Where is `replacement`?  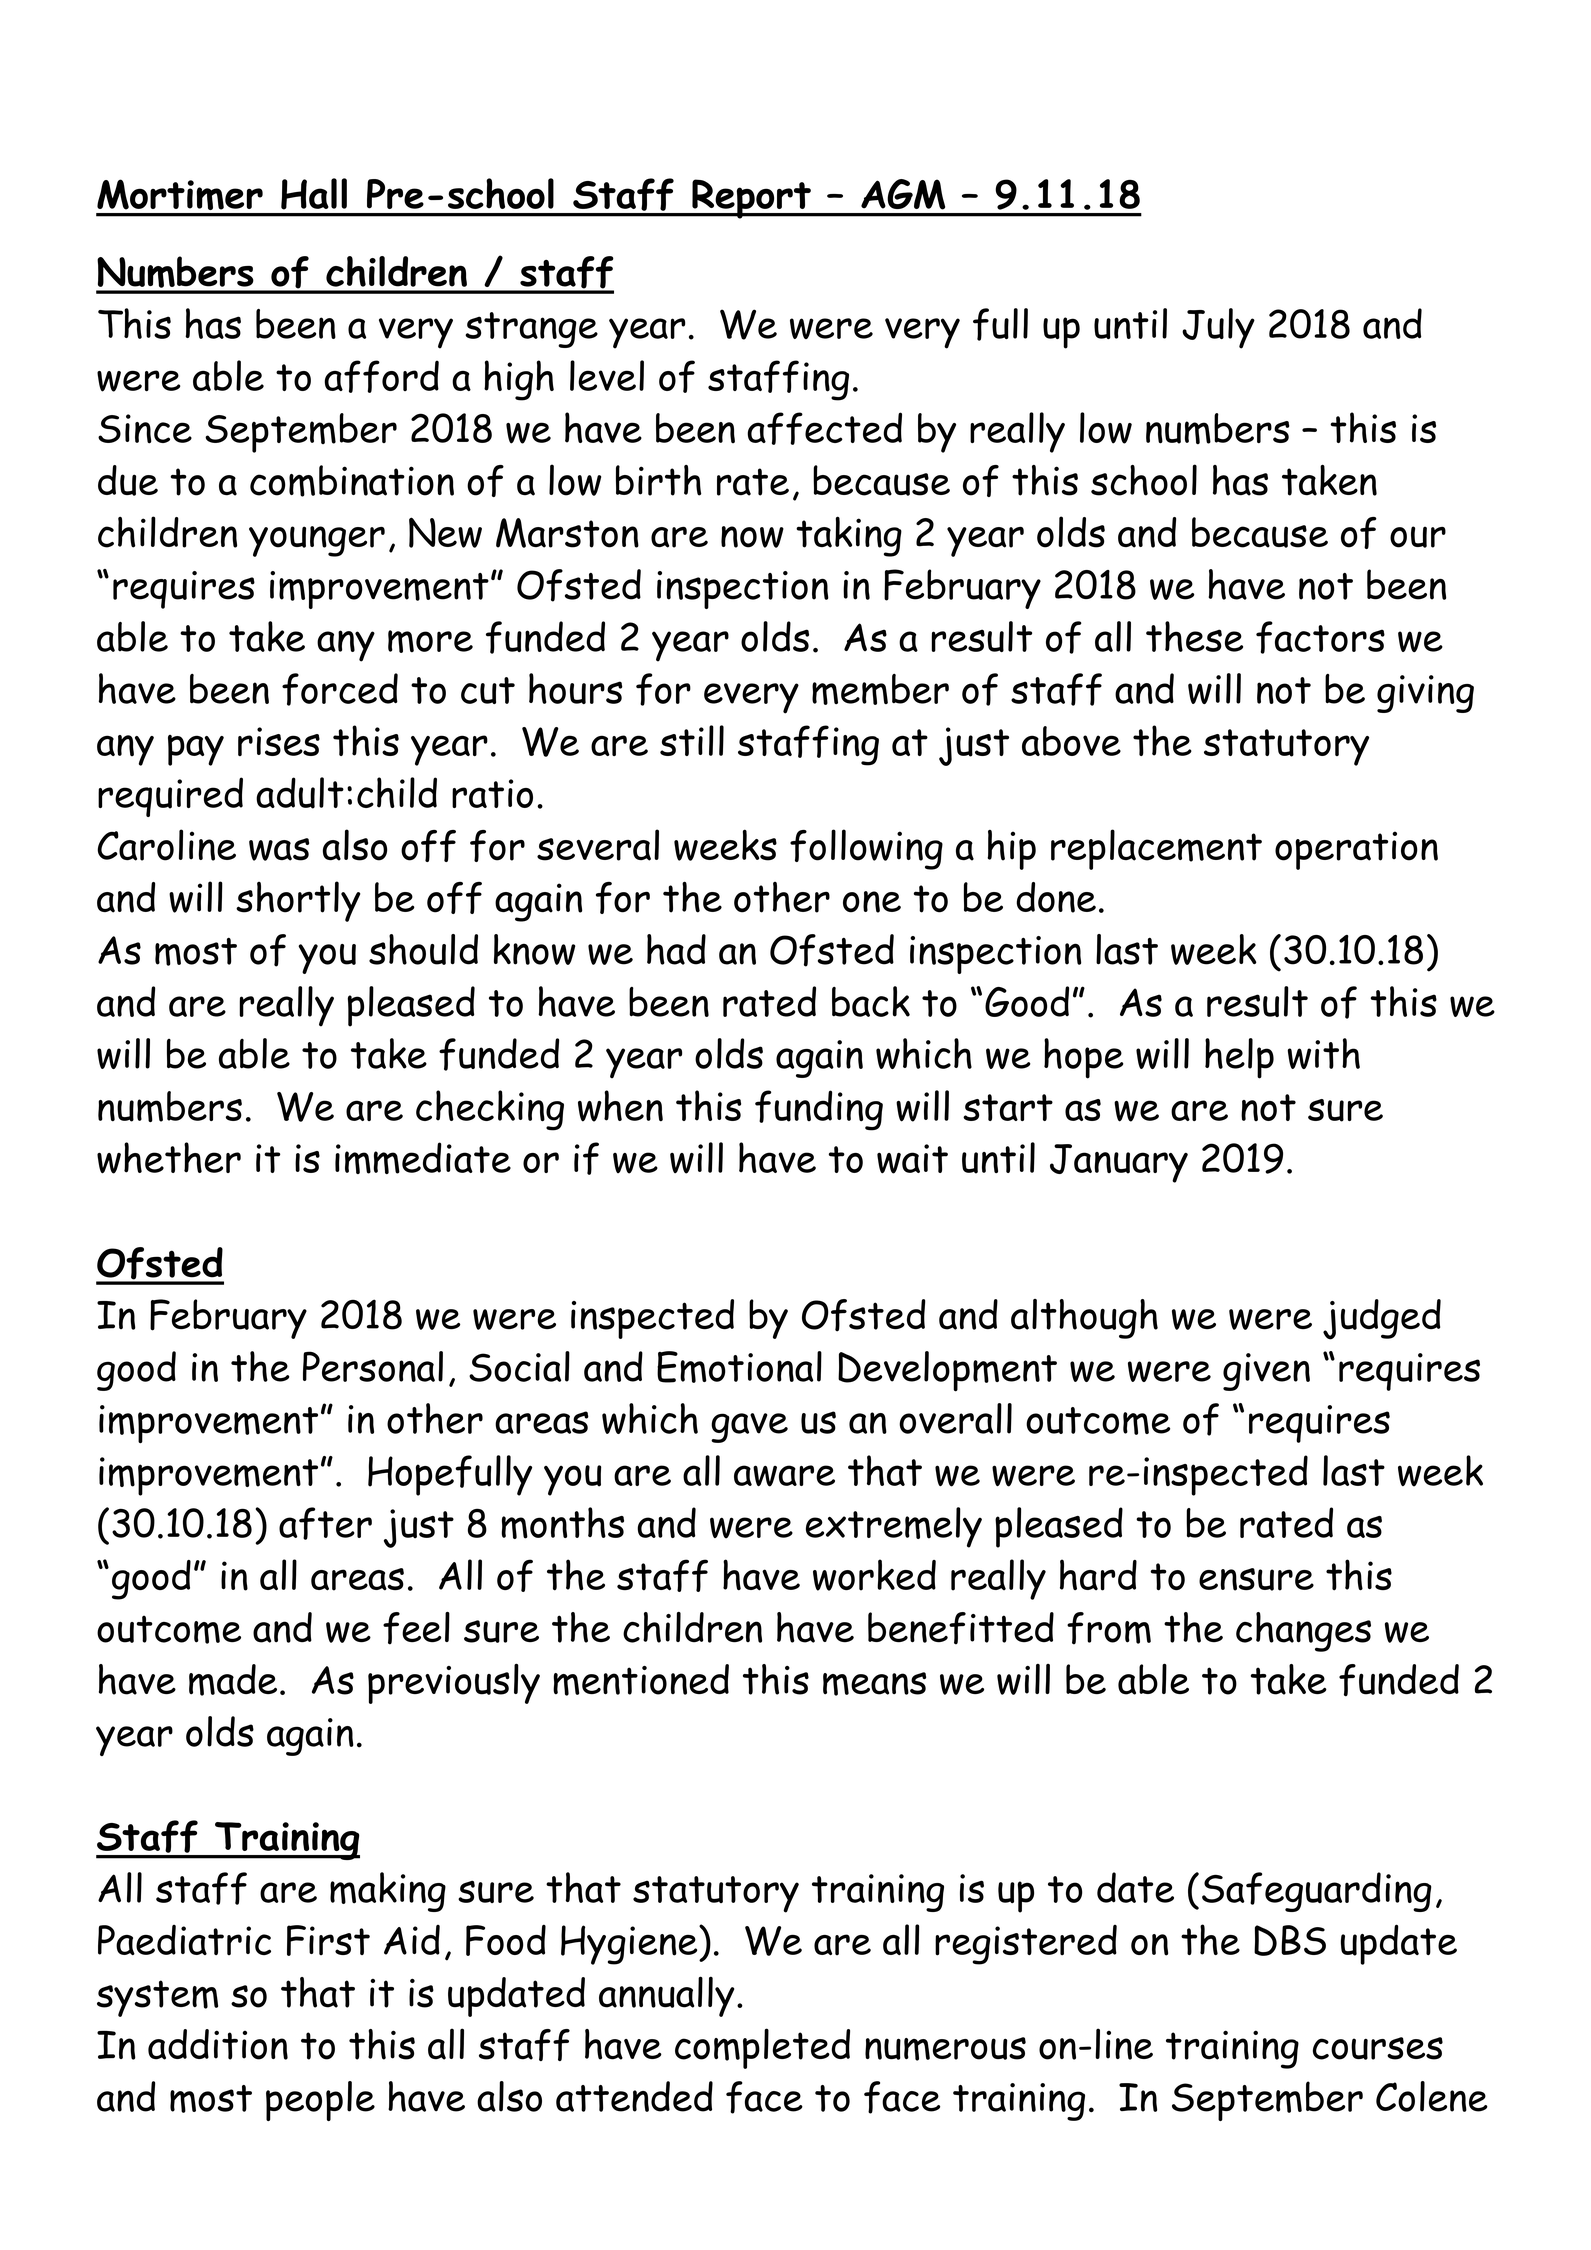 replacement is located at coordinates (1156, 849).
